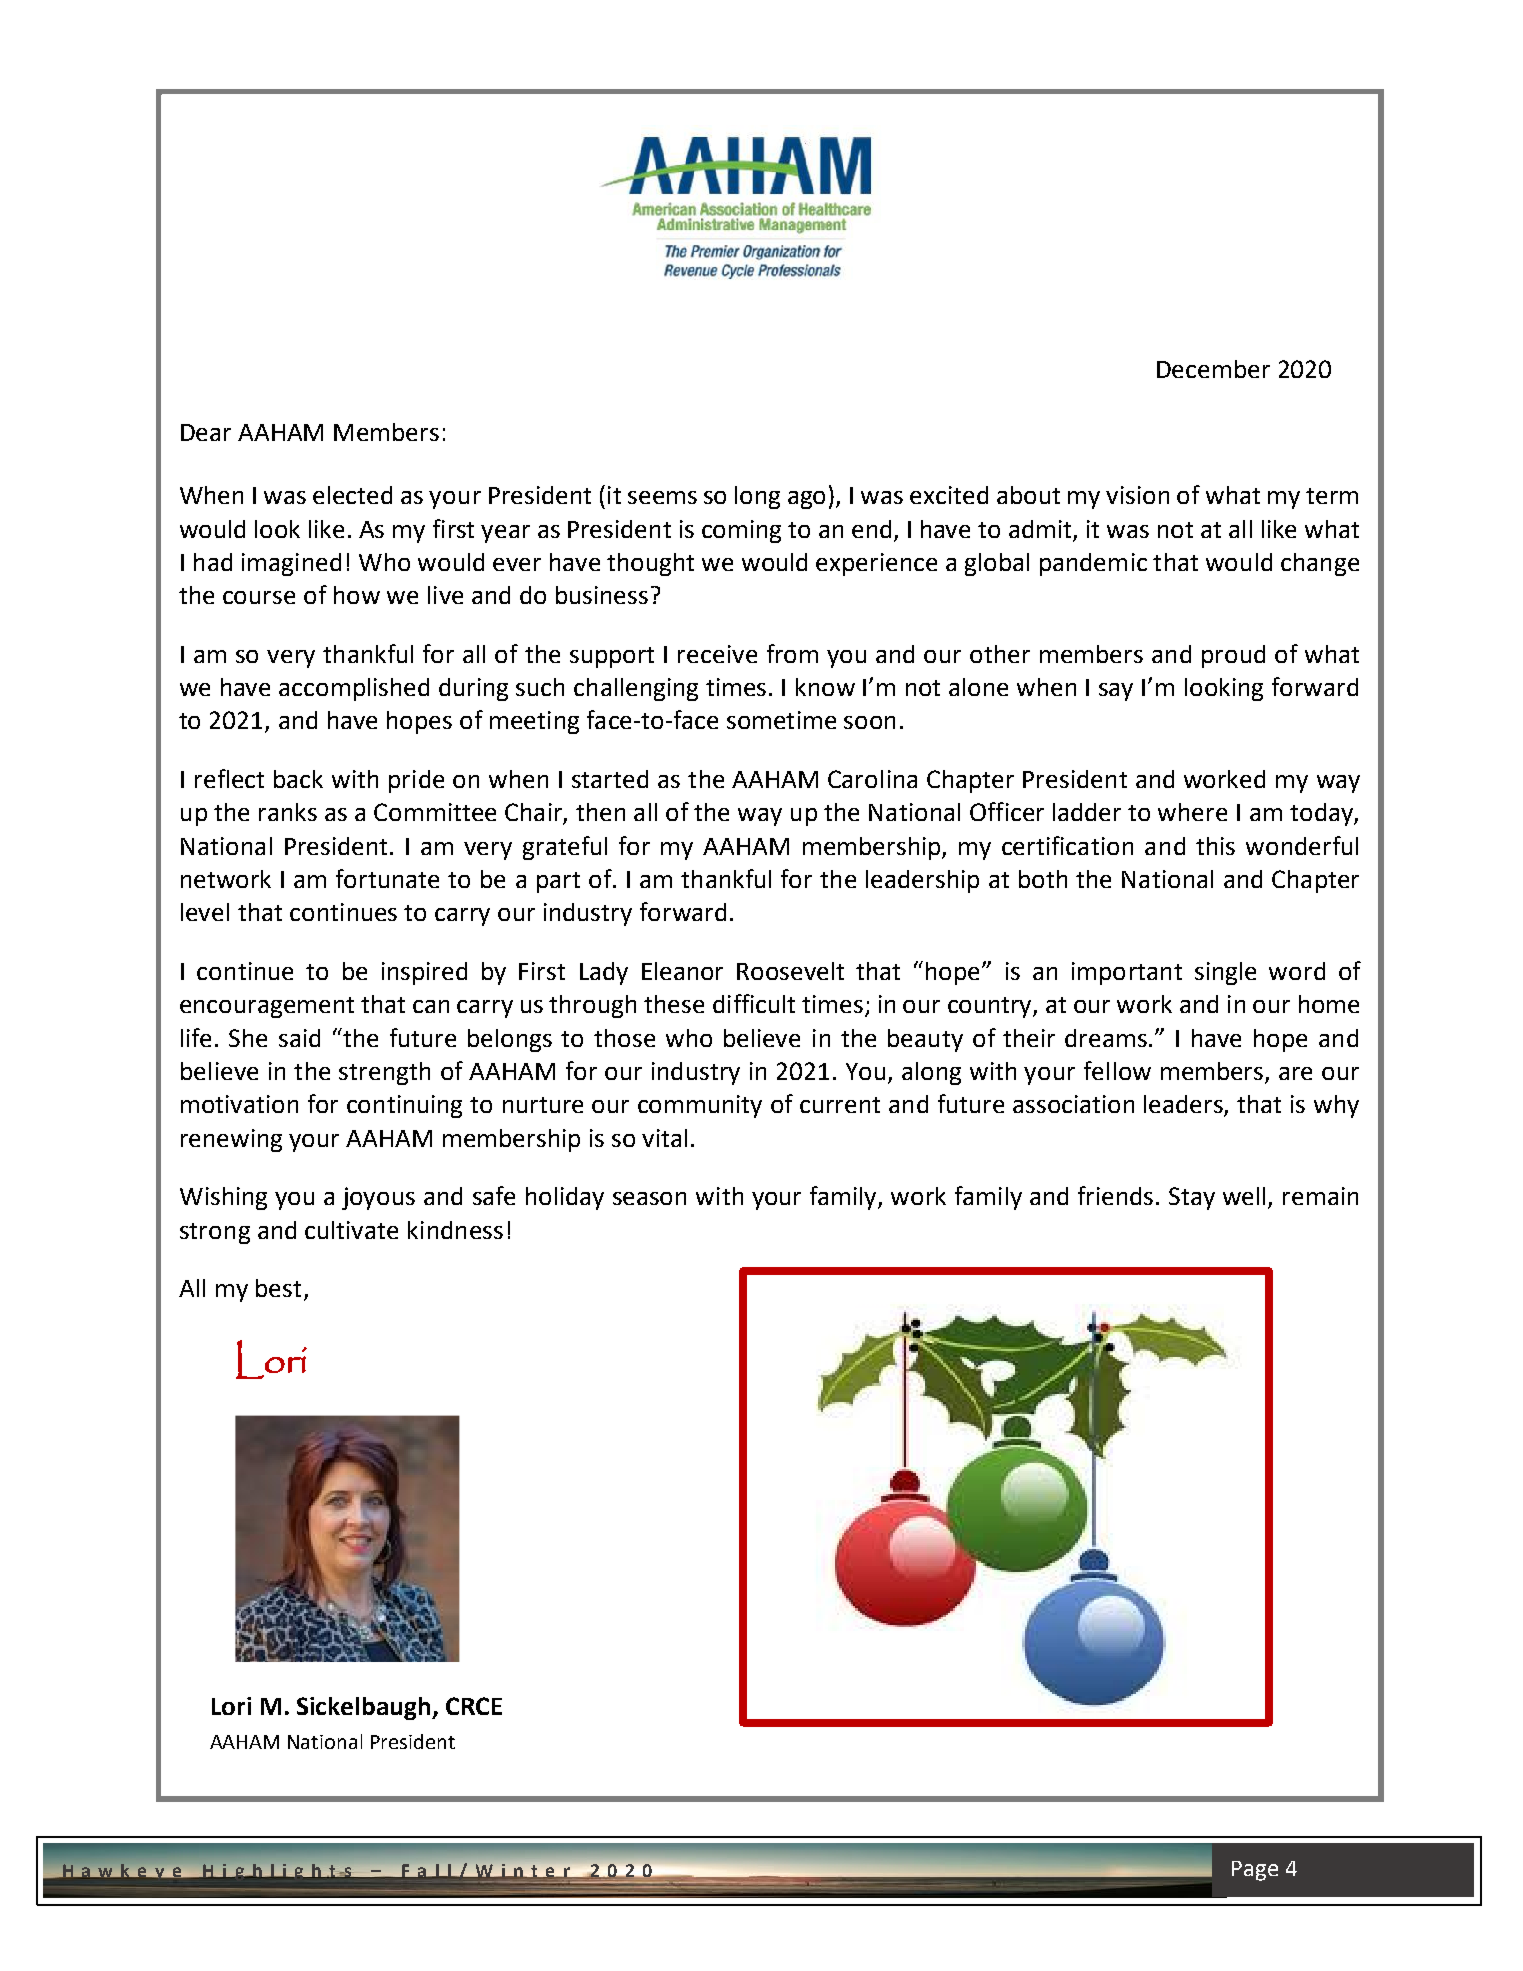  I want to click on ago, so click(806, 500).
